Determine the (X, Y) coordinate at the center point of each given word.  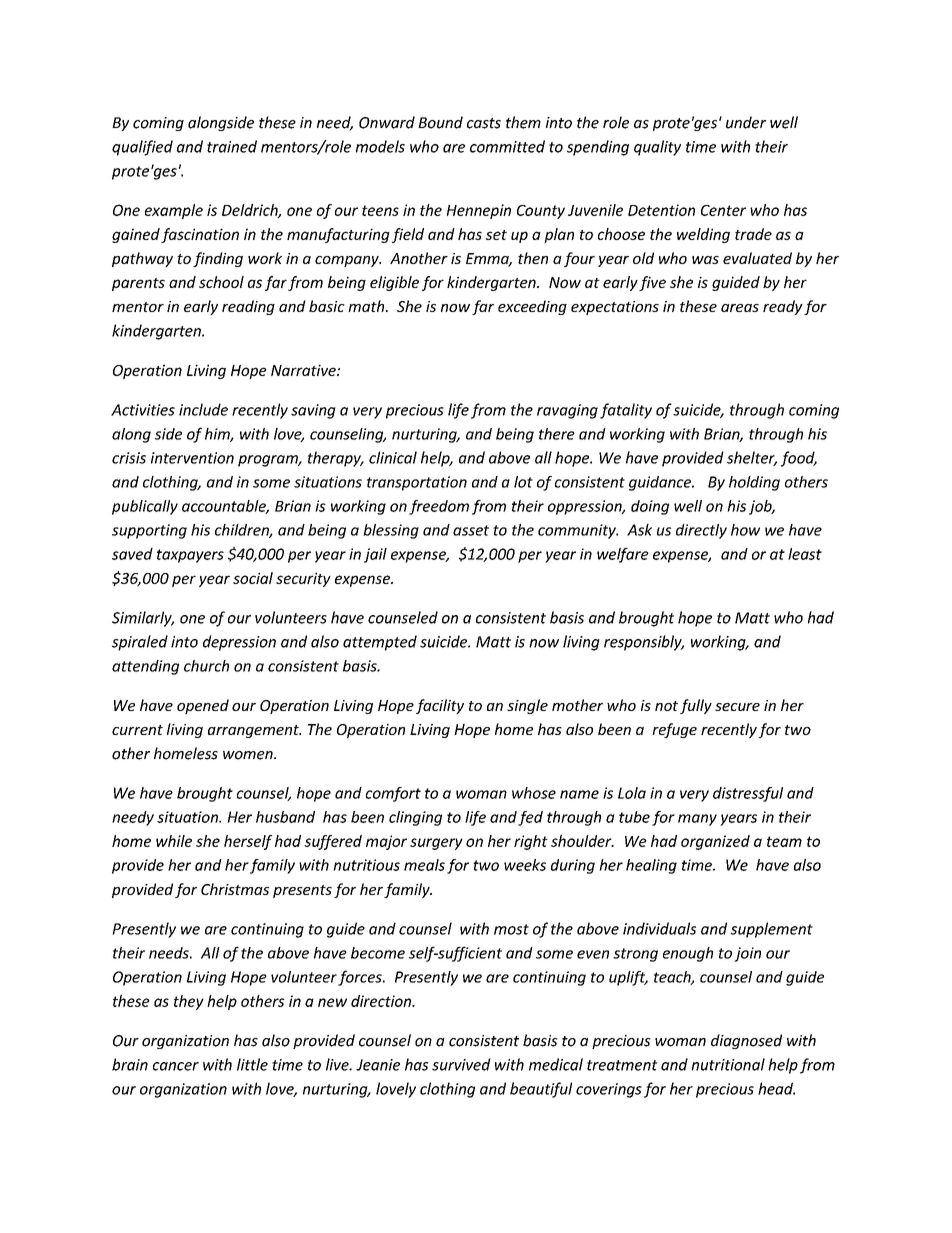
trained (232, 146)
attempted (380, 643)
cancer (176, 1066)
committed (507, 146)
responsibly (644, 643)
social (253, 578)
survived (461, 1064)
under (746, 122)
